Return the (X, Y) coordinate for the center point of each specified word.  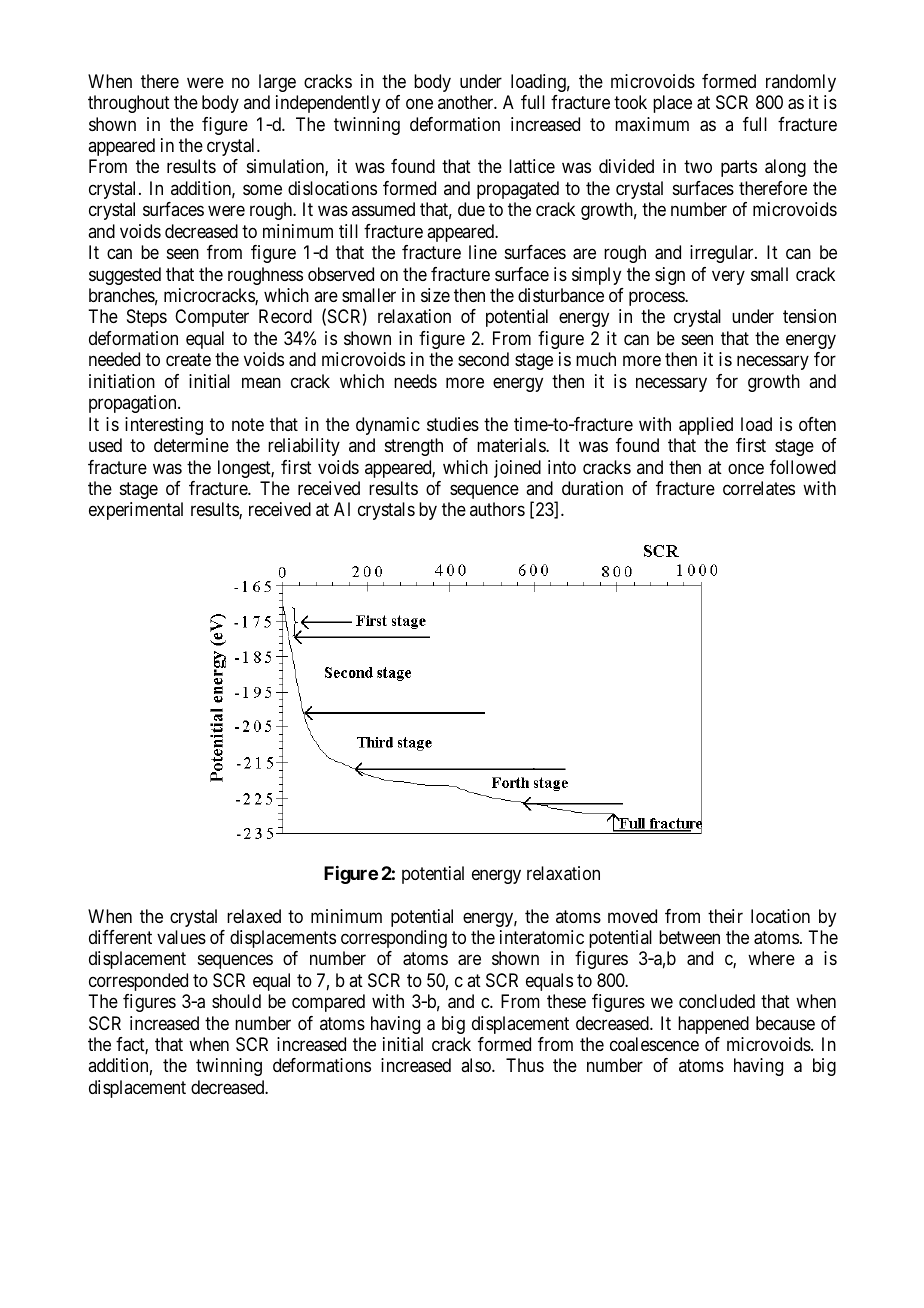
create (188, 360)
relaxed (254, 916)
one (419, 104)
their (725, 916)
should (236, 1001)
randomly (801, 83)
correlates (759, 488)
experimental (136, 511)
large (277, 83)
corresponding (394, 939)
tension (809, 316)
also (477, 1065)
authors (497, 509)
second (483, 359)
